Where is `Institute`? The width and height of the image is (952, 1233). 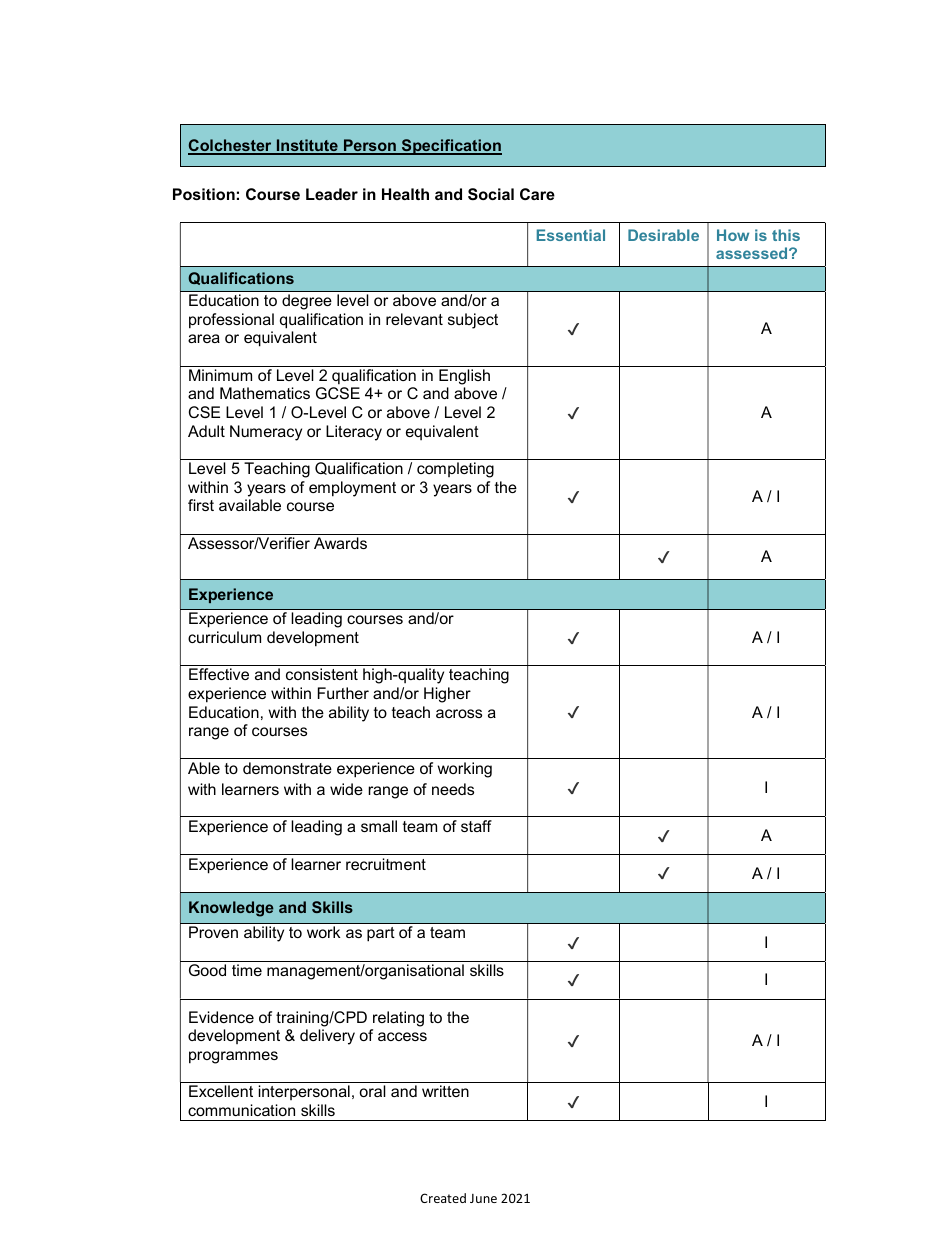
Institute is located at coordinates (307, 146).
